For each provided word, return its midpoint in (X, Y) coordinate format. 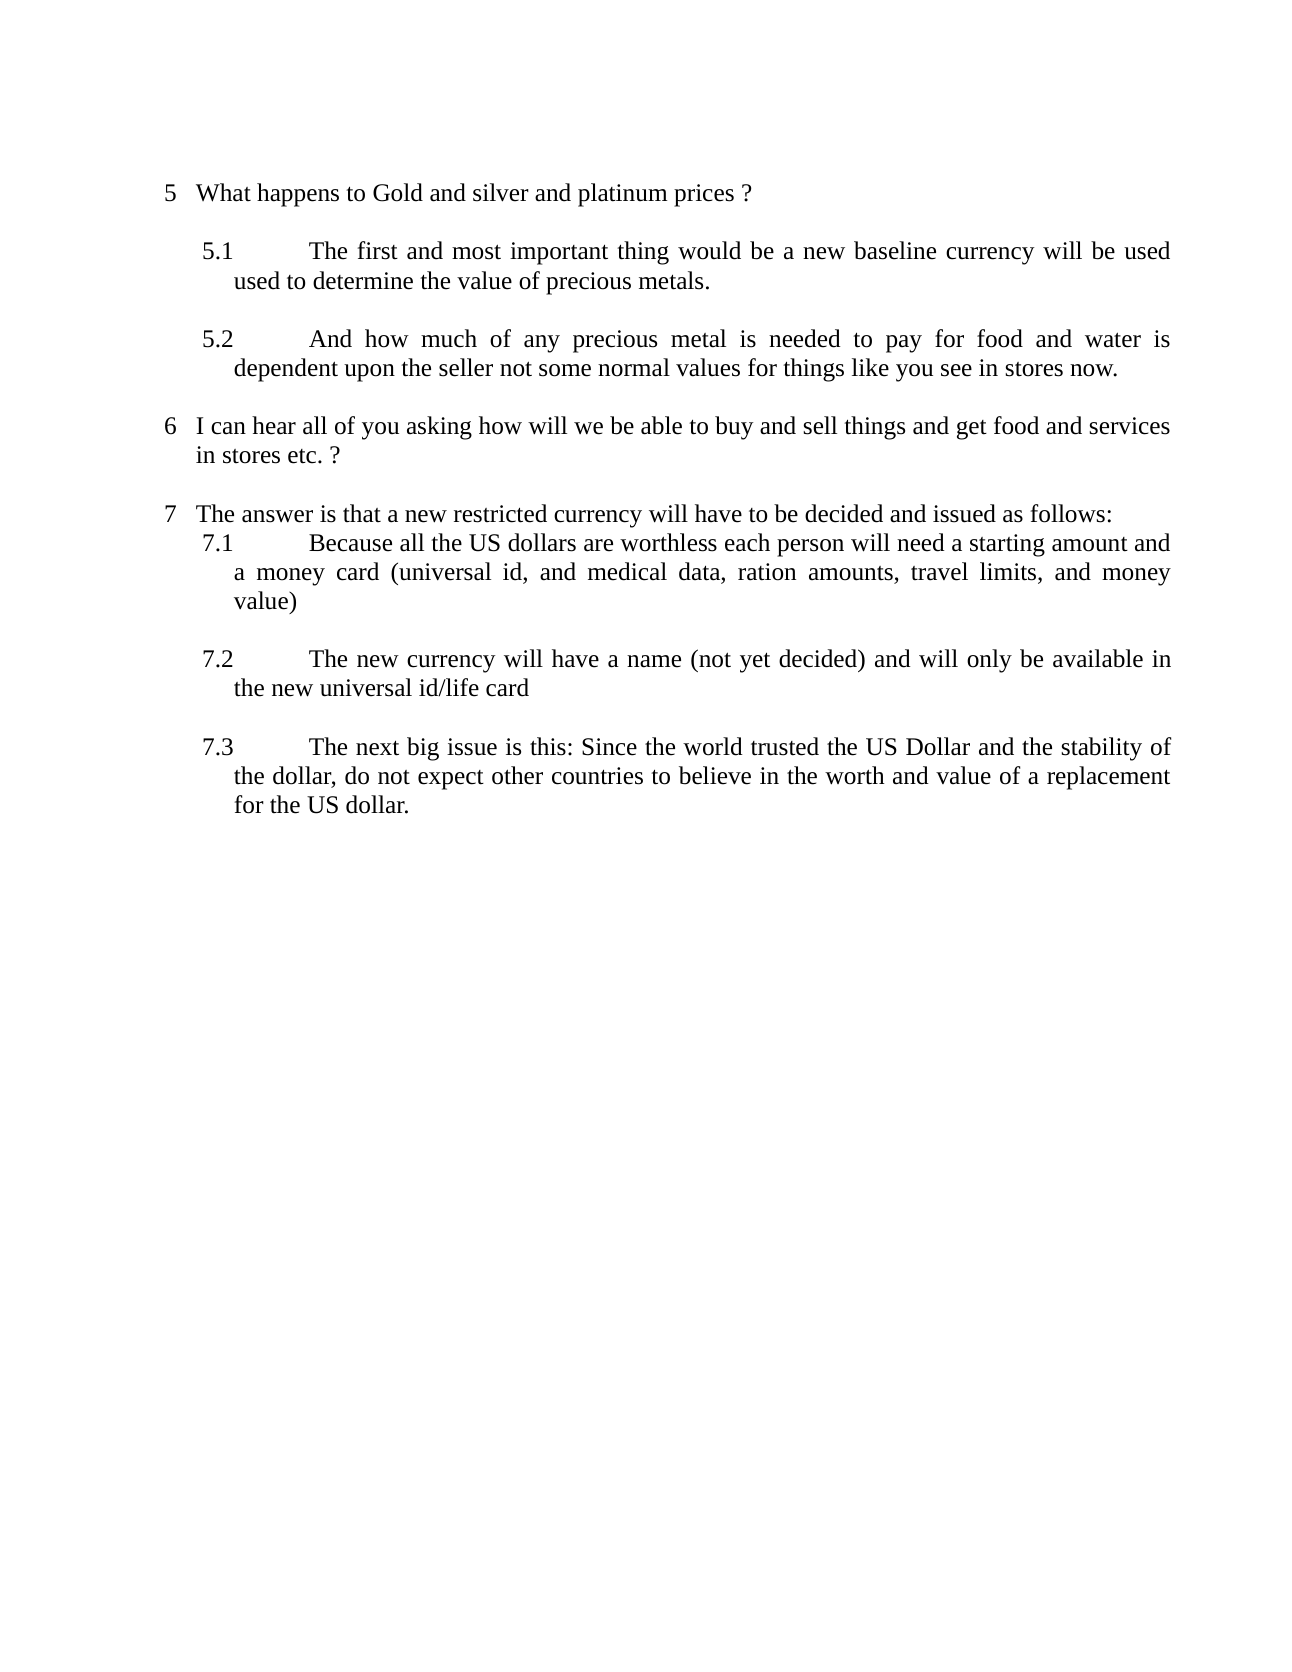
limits (1009, 572)
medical (627, 571)
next (377, 748)
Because (350, 543)
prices (704, 195)
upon (369, 373)
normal (634, 367)
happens (298, 195)
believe (715, 775)
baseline (895, 250)
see (956, 370)
